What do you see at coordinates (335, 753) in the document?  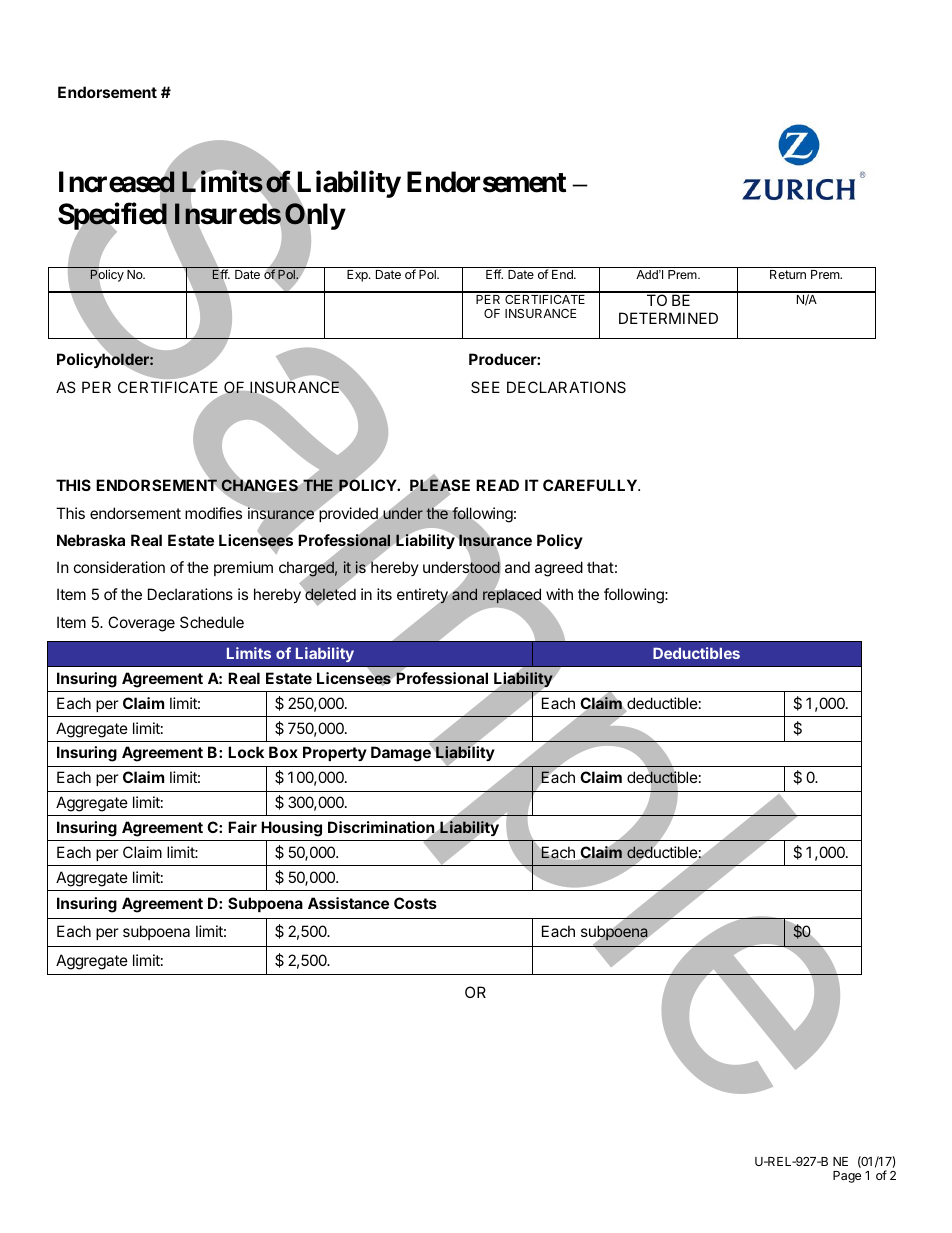 I see `Property` at bounding box center [335, 753].
